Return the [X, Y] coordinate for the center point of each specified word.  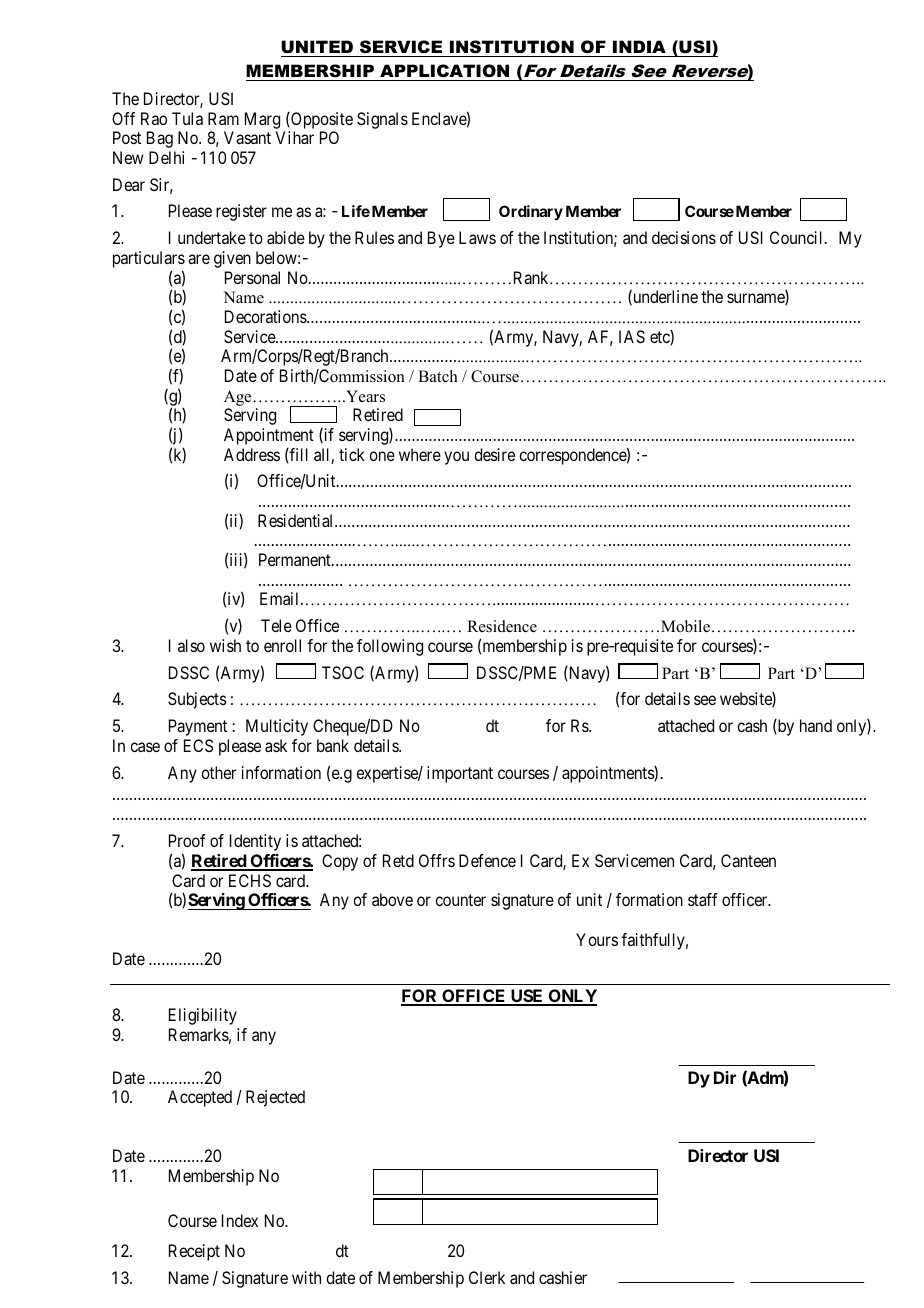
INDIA [639, 46]
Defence [487, 860]
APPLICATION [444, 71]
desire [494, 454]
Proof [187, 840]
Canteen [748, 860]
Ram [223, 118]
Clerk [487, 1277]
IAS [632, 336]
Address [252, 454]
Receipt [194, 1252]
